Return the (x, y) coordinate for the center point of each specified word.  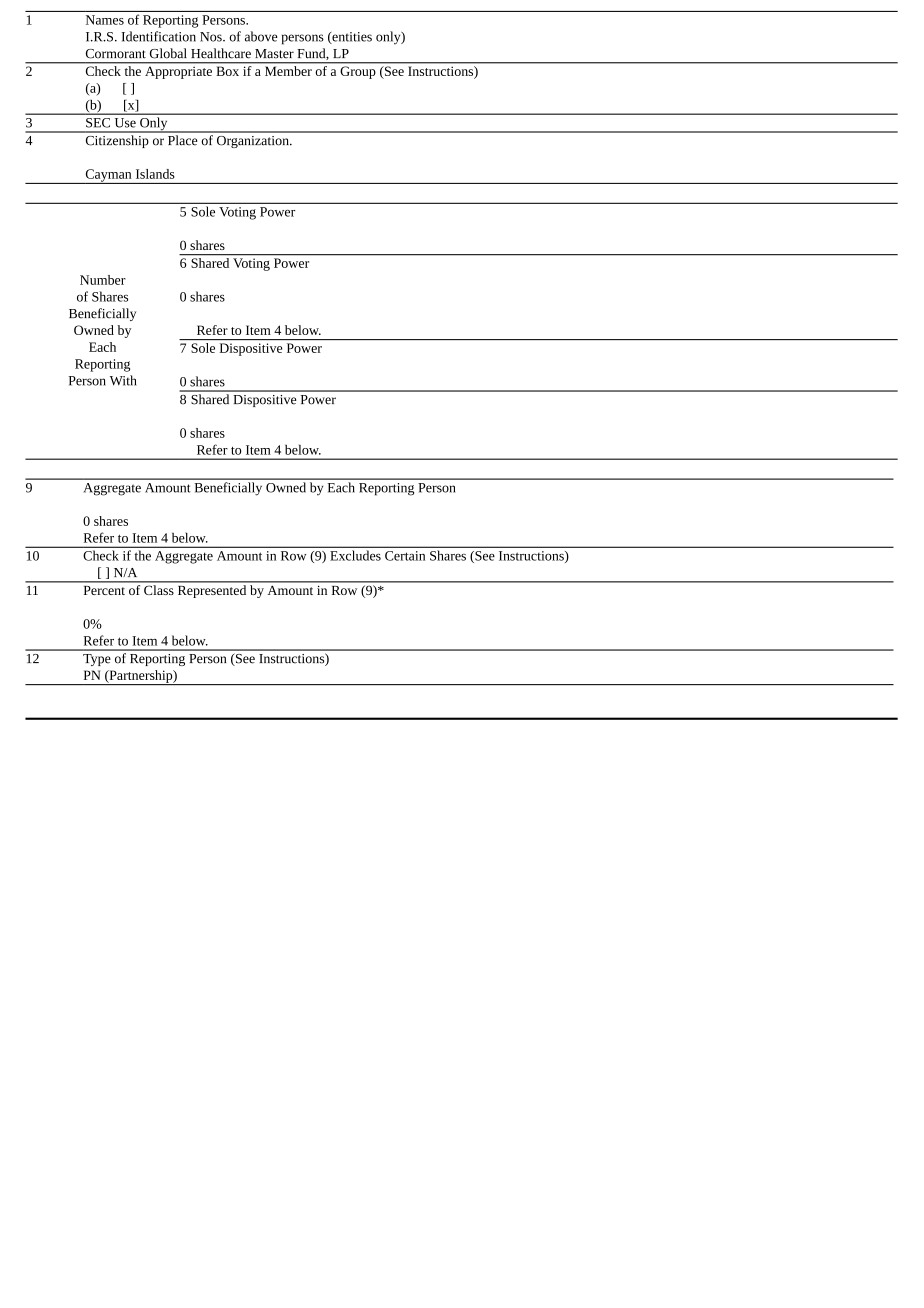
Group (358, 72)
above (261, 36)
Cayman (108, 176)
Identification (158, 36)
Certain (405, 556)
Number (103, 280)
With (123, 380)
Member (288, 71)
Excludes (356, 555)
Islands (155, 174)
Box (228, 71)
